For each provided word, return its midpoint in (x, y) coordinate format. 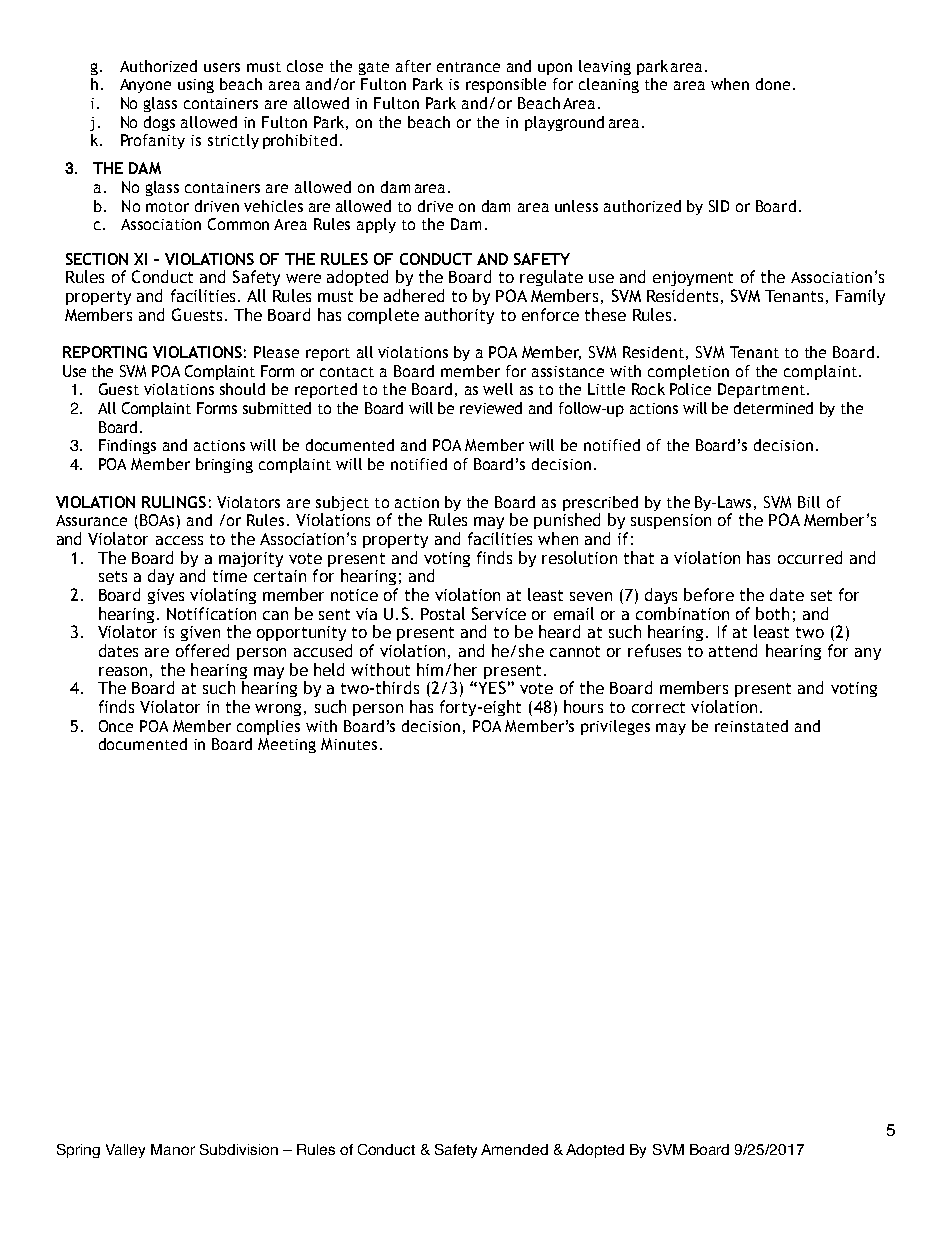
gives (166, 596)
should (242, 389)
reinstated (751, 726)
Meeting (287, 745)
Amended (514, 1149)
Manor (173, 1149)
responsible (506, 85)
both (772, 613)
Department (761, 390)
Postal (443, 613)
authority (459, 316)
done (773, 84)
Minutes (349, 744)
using (196, 86)
